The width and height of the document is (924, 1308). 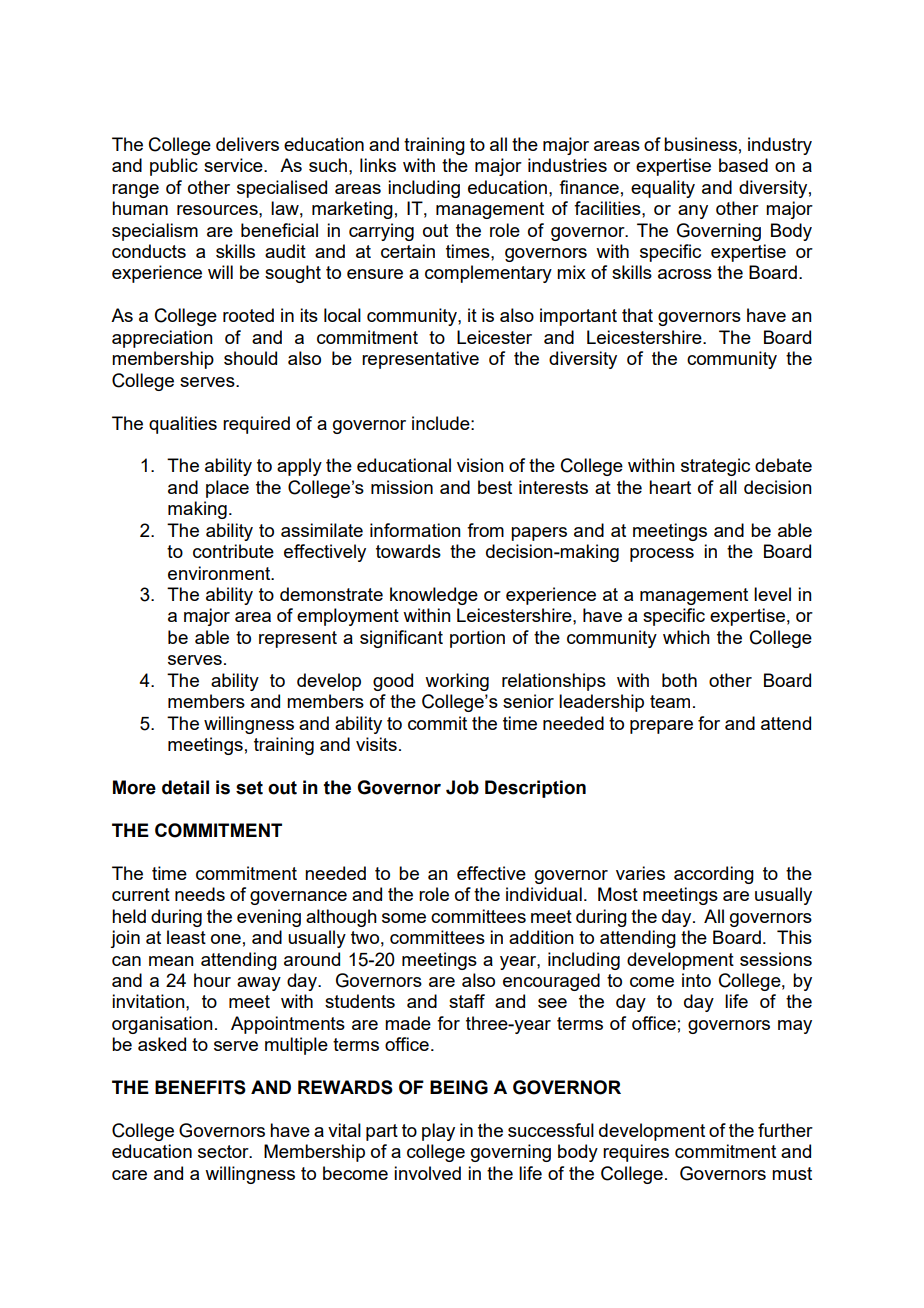 What do you see at coordinates (185, 787) in the document?
I see `detail` at bounding box center [185, 787].
